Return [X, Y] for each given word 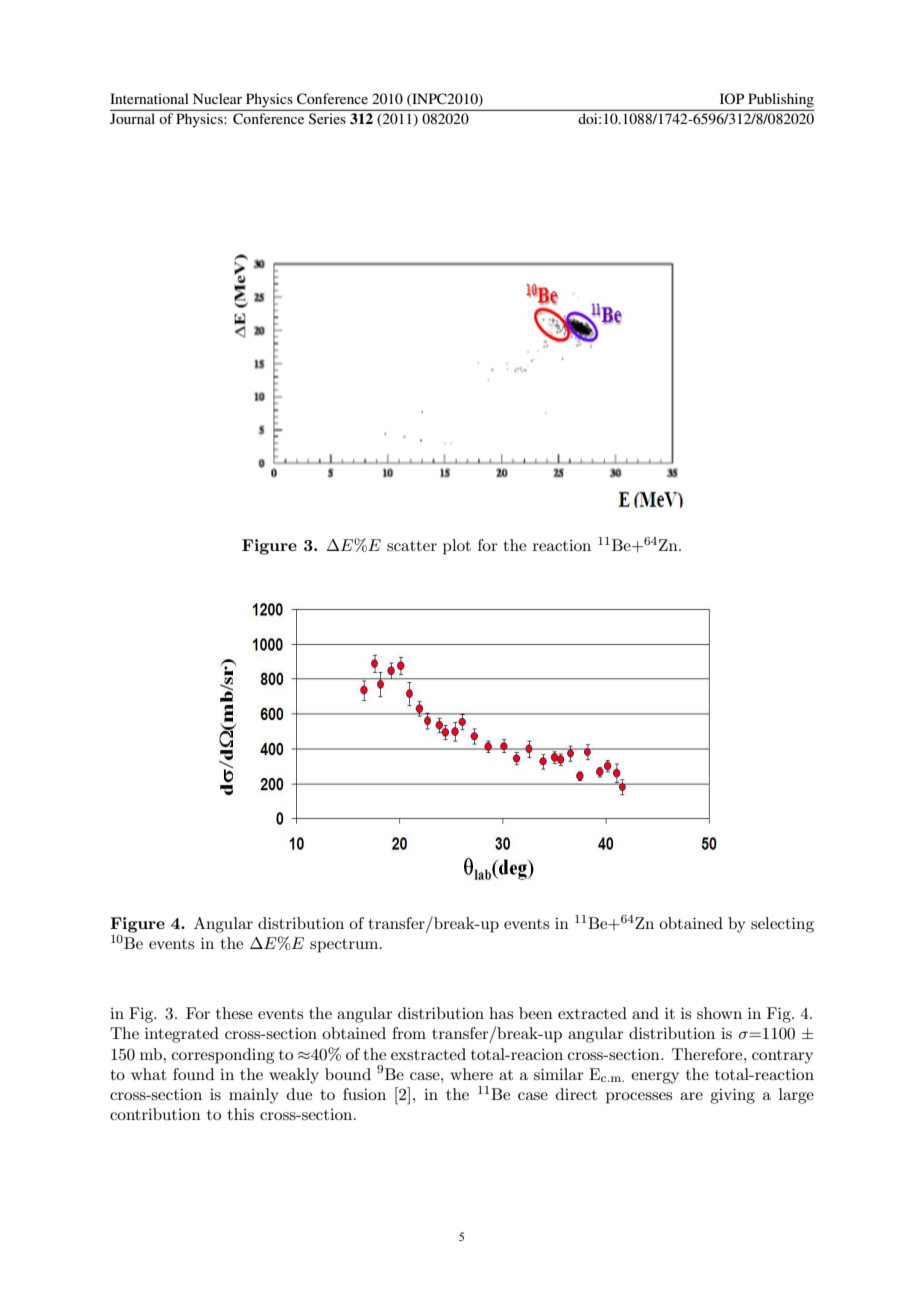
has [501, 1013]
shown [719, 1013]
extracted [592, 1013]
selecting [782, 925]
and [645, 1013]
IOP [732, 98]
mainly [254, 1096]
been [536, 1013]
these [234, 1013]
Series [327, 118]
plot [457, 547]
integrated [182, 1035]
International [149, 98]
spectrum [345, 946]
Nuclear [217, 98]
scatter [412, 546]
